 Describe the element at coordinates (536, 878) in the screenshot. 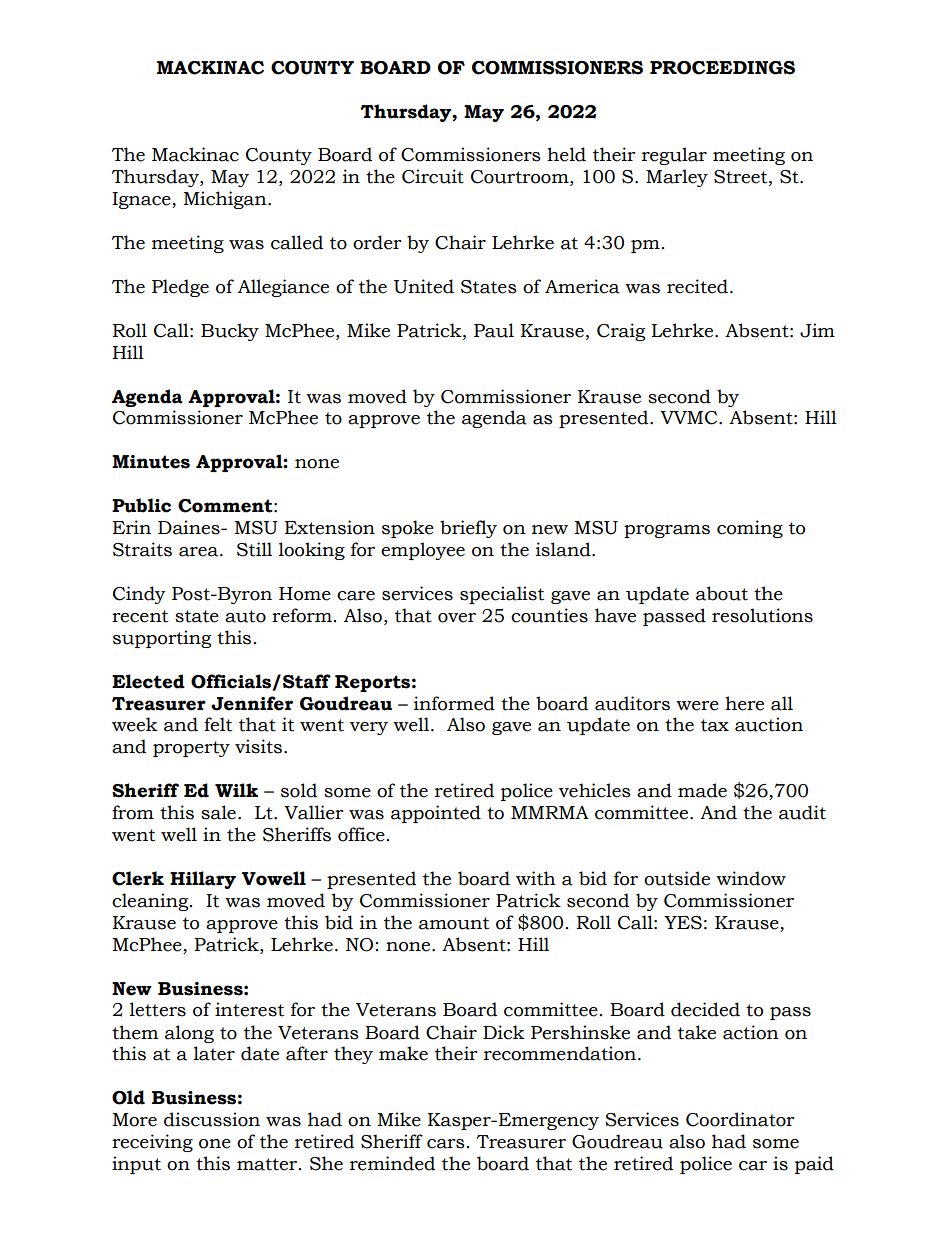

I see `with` at that location.
